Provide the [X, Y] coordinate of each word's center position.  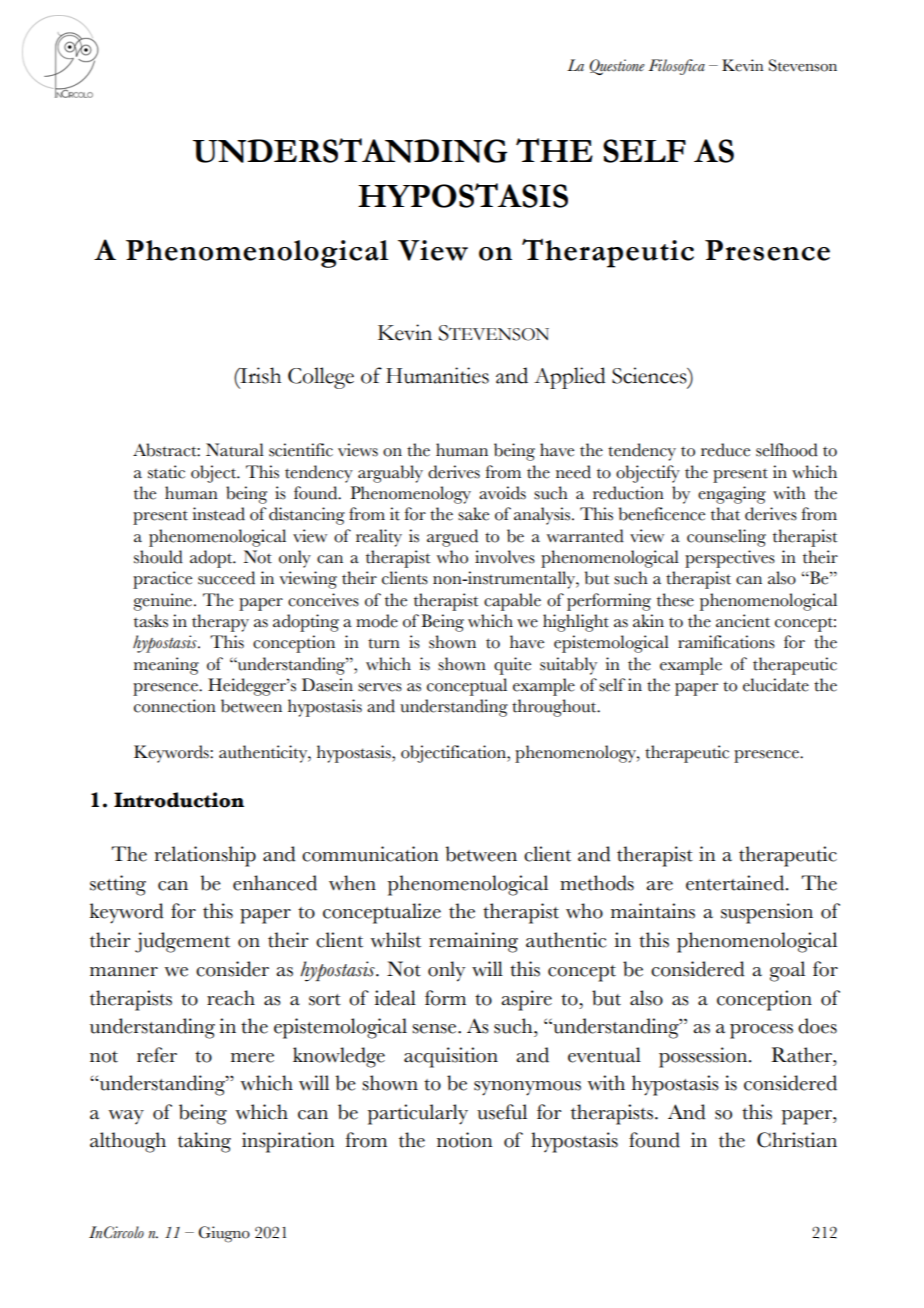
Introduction [179, 800]
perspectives [730, 559]
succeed [226, 578]
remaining [473, 942]
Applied [570, 378]
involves [505, 557]
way [126, 1117]
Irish [259, 375]
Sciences [650, 375]
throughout [555, 708]
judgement [182, 942]
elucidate [776, 685]
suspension [767, 913]
